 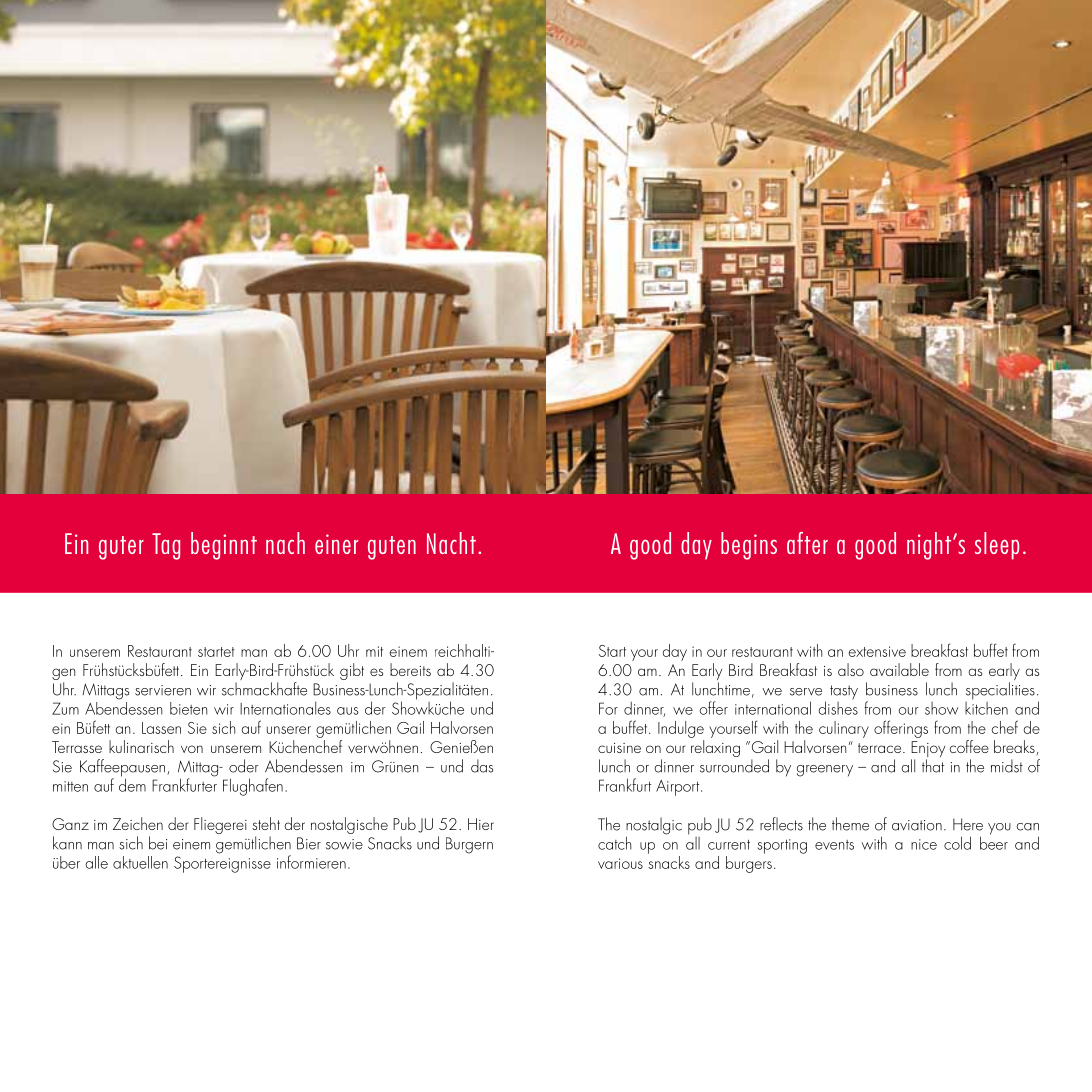 What do you see at coordinates (681, 729) in the document?
I see `Indulge` at bounding box center [681, 729].
